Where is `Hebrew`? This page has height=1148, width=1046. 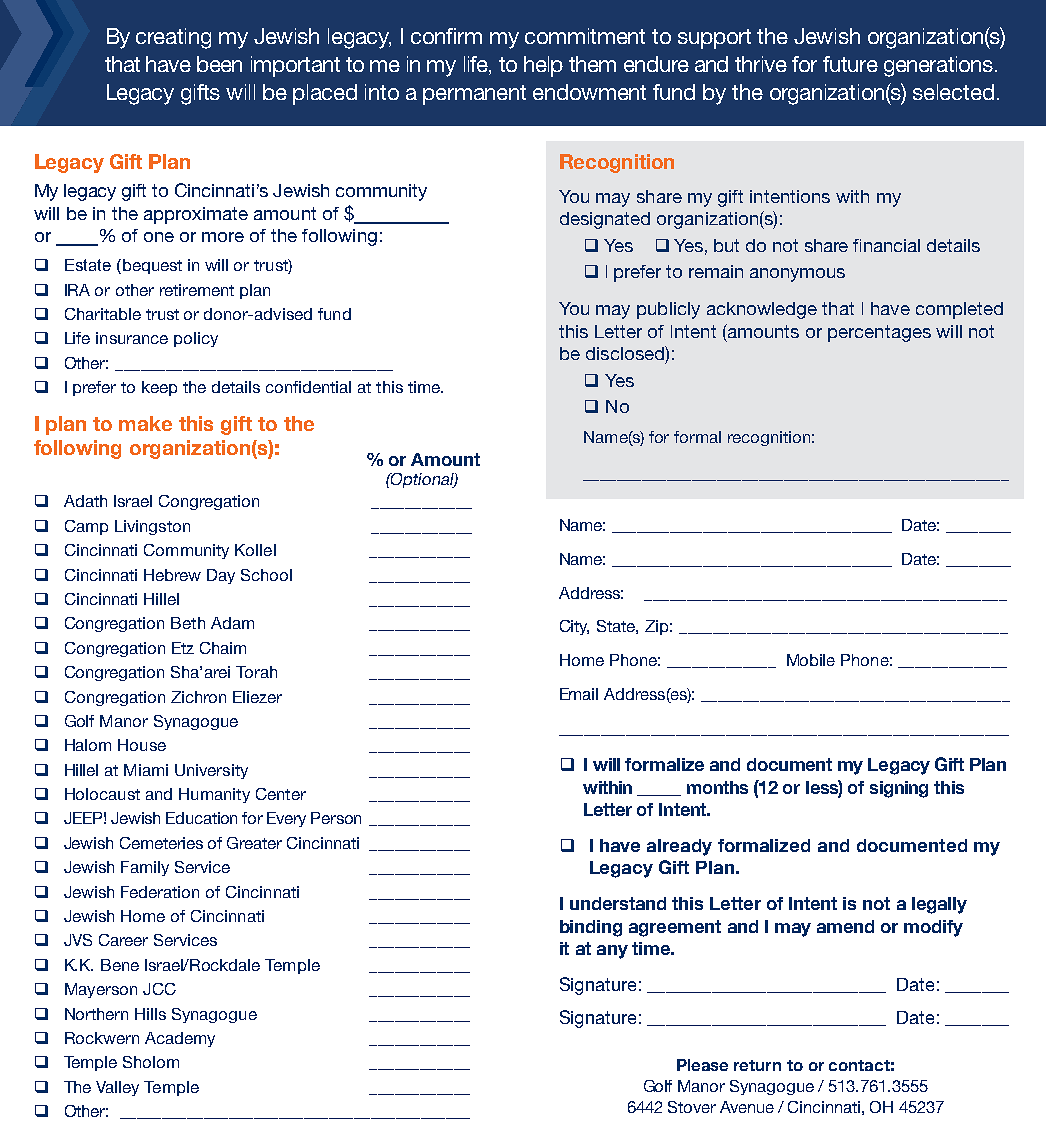 Hebrew is located at coordinates (172, 575).
